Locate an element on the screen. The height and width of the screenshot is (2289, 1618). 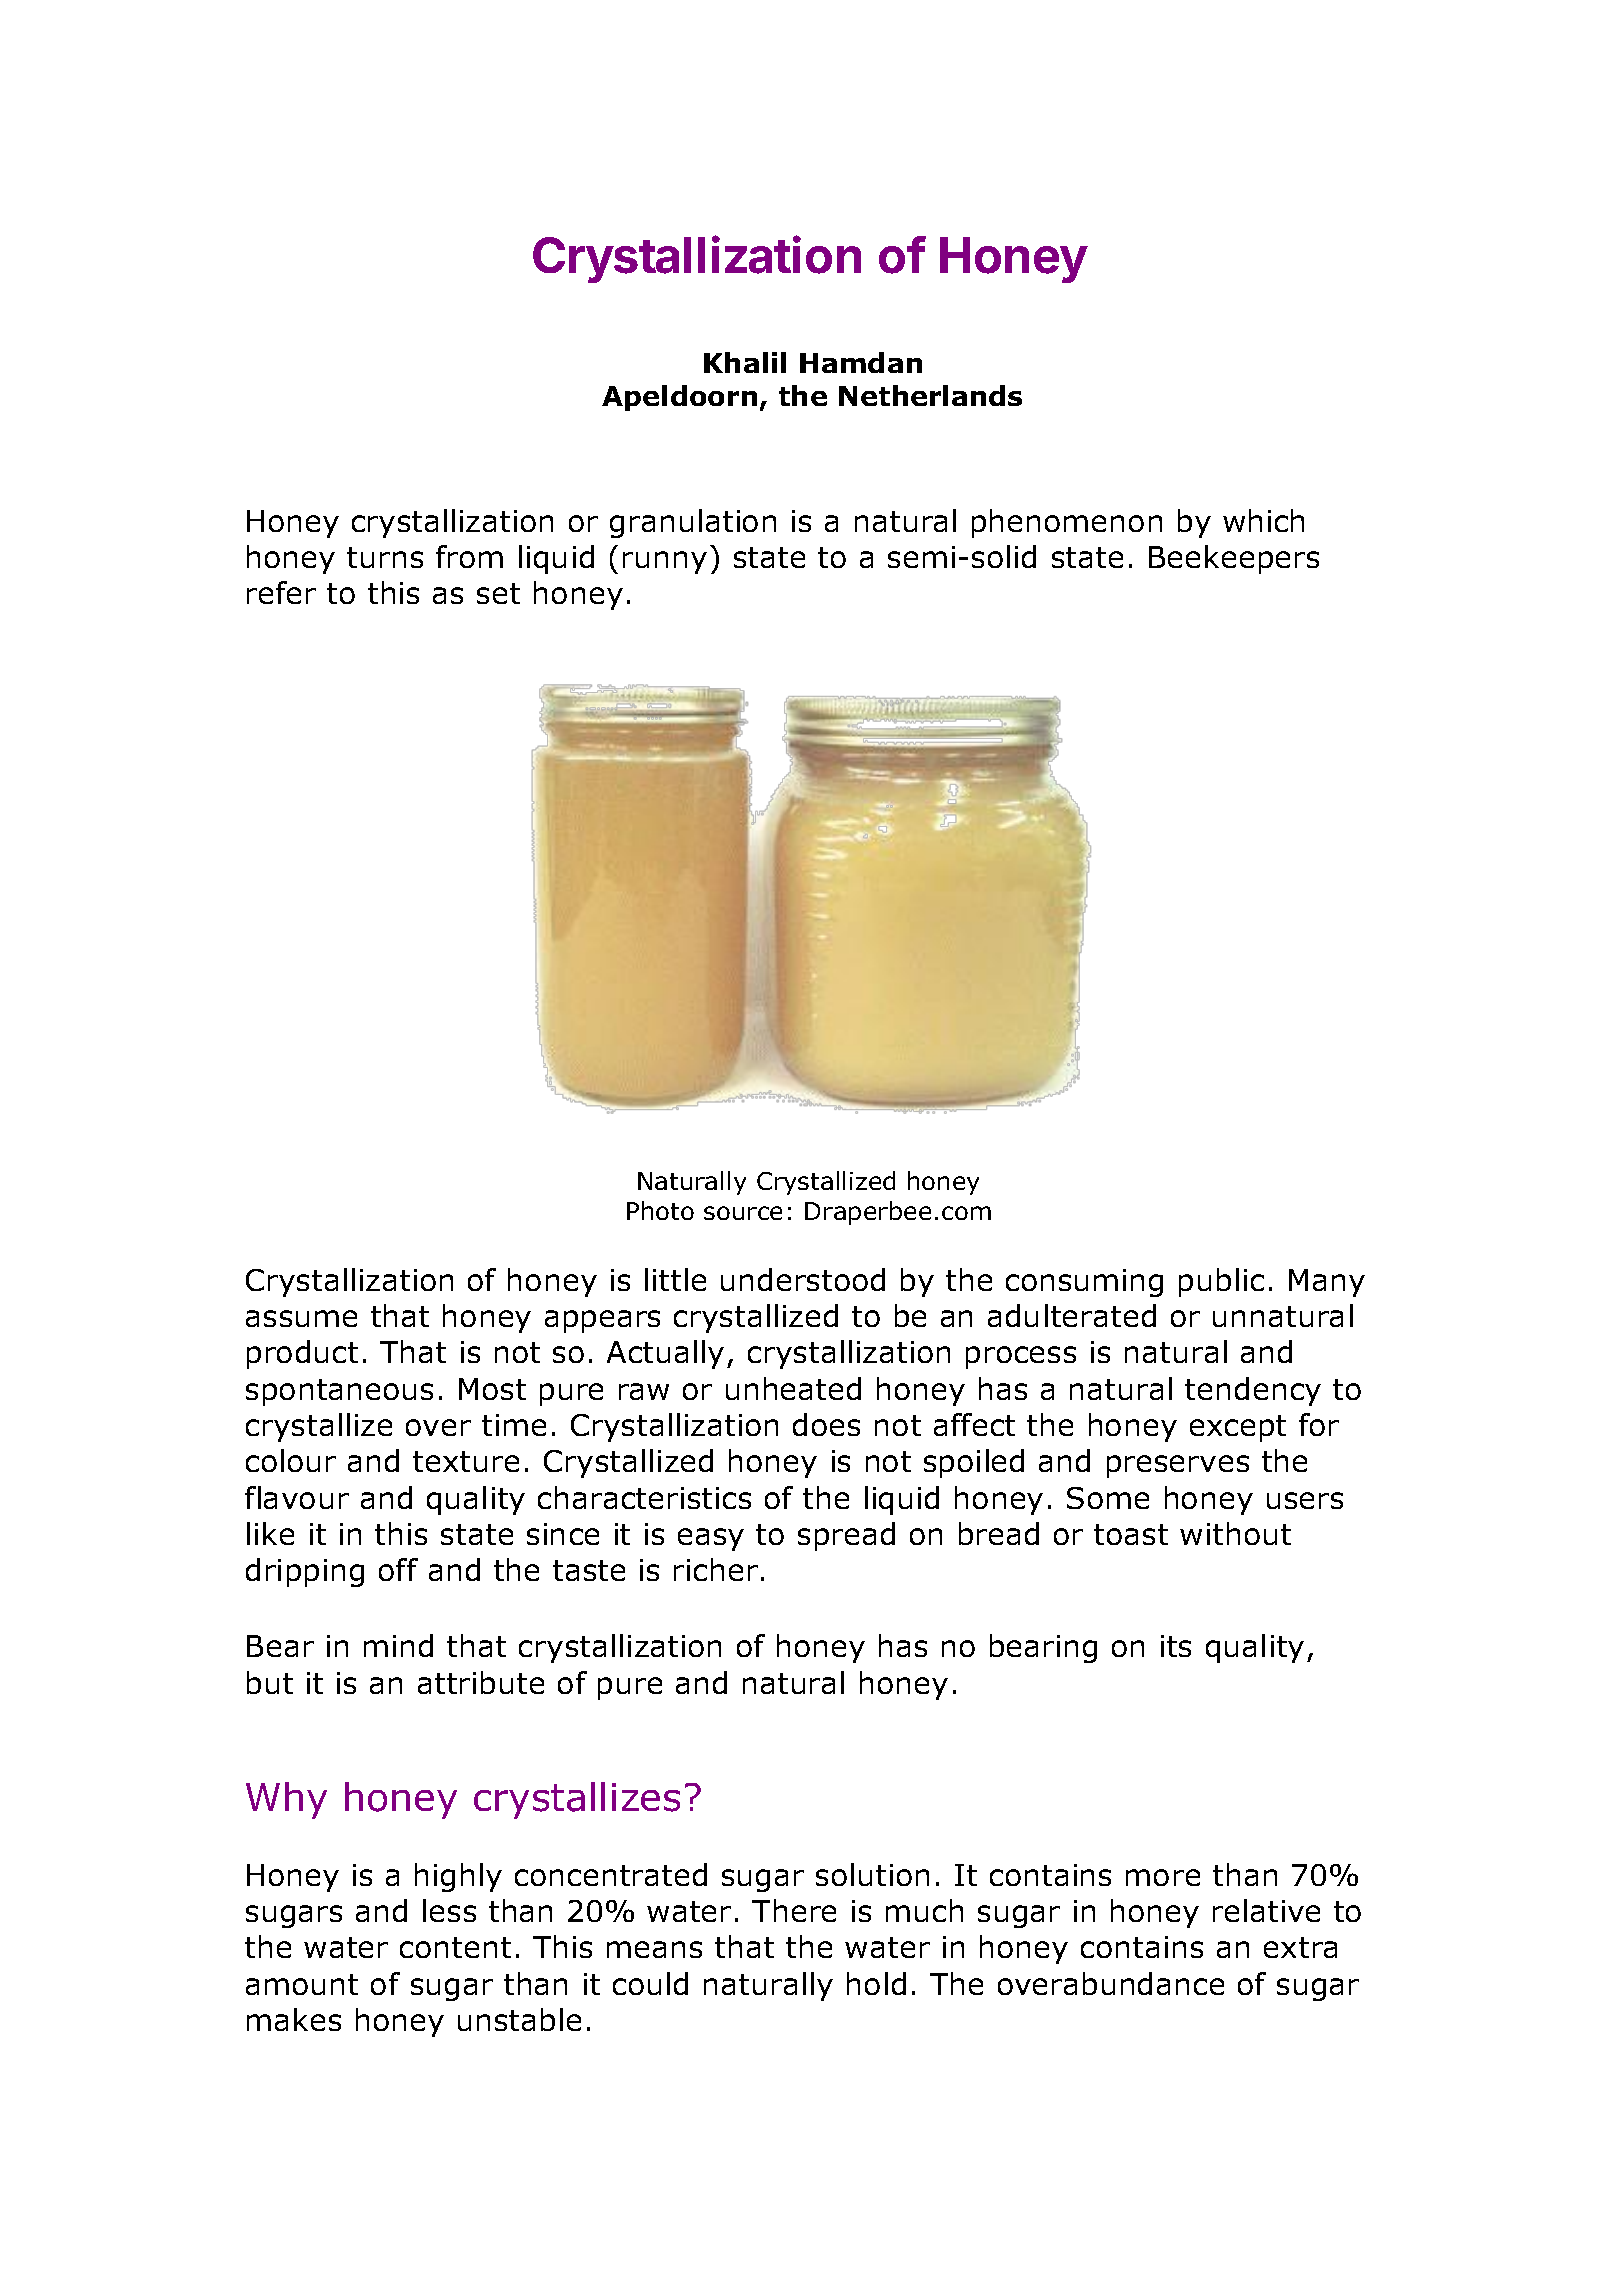
set is located at coordinates (498, 593).
